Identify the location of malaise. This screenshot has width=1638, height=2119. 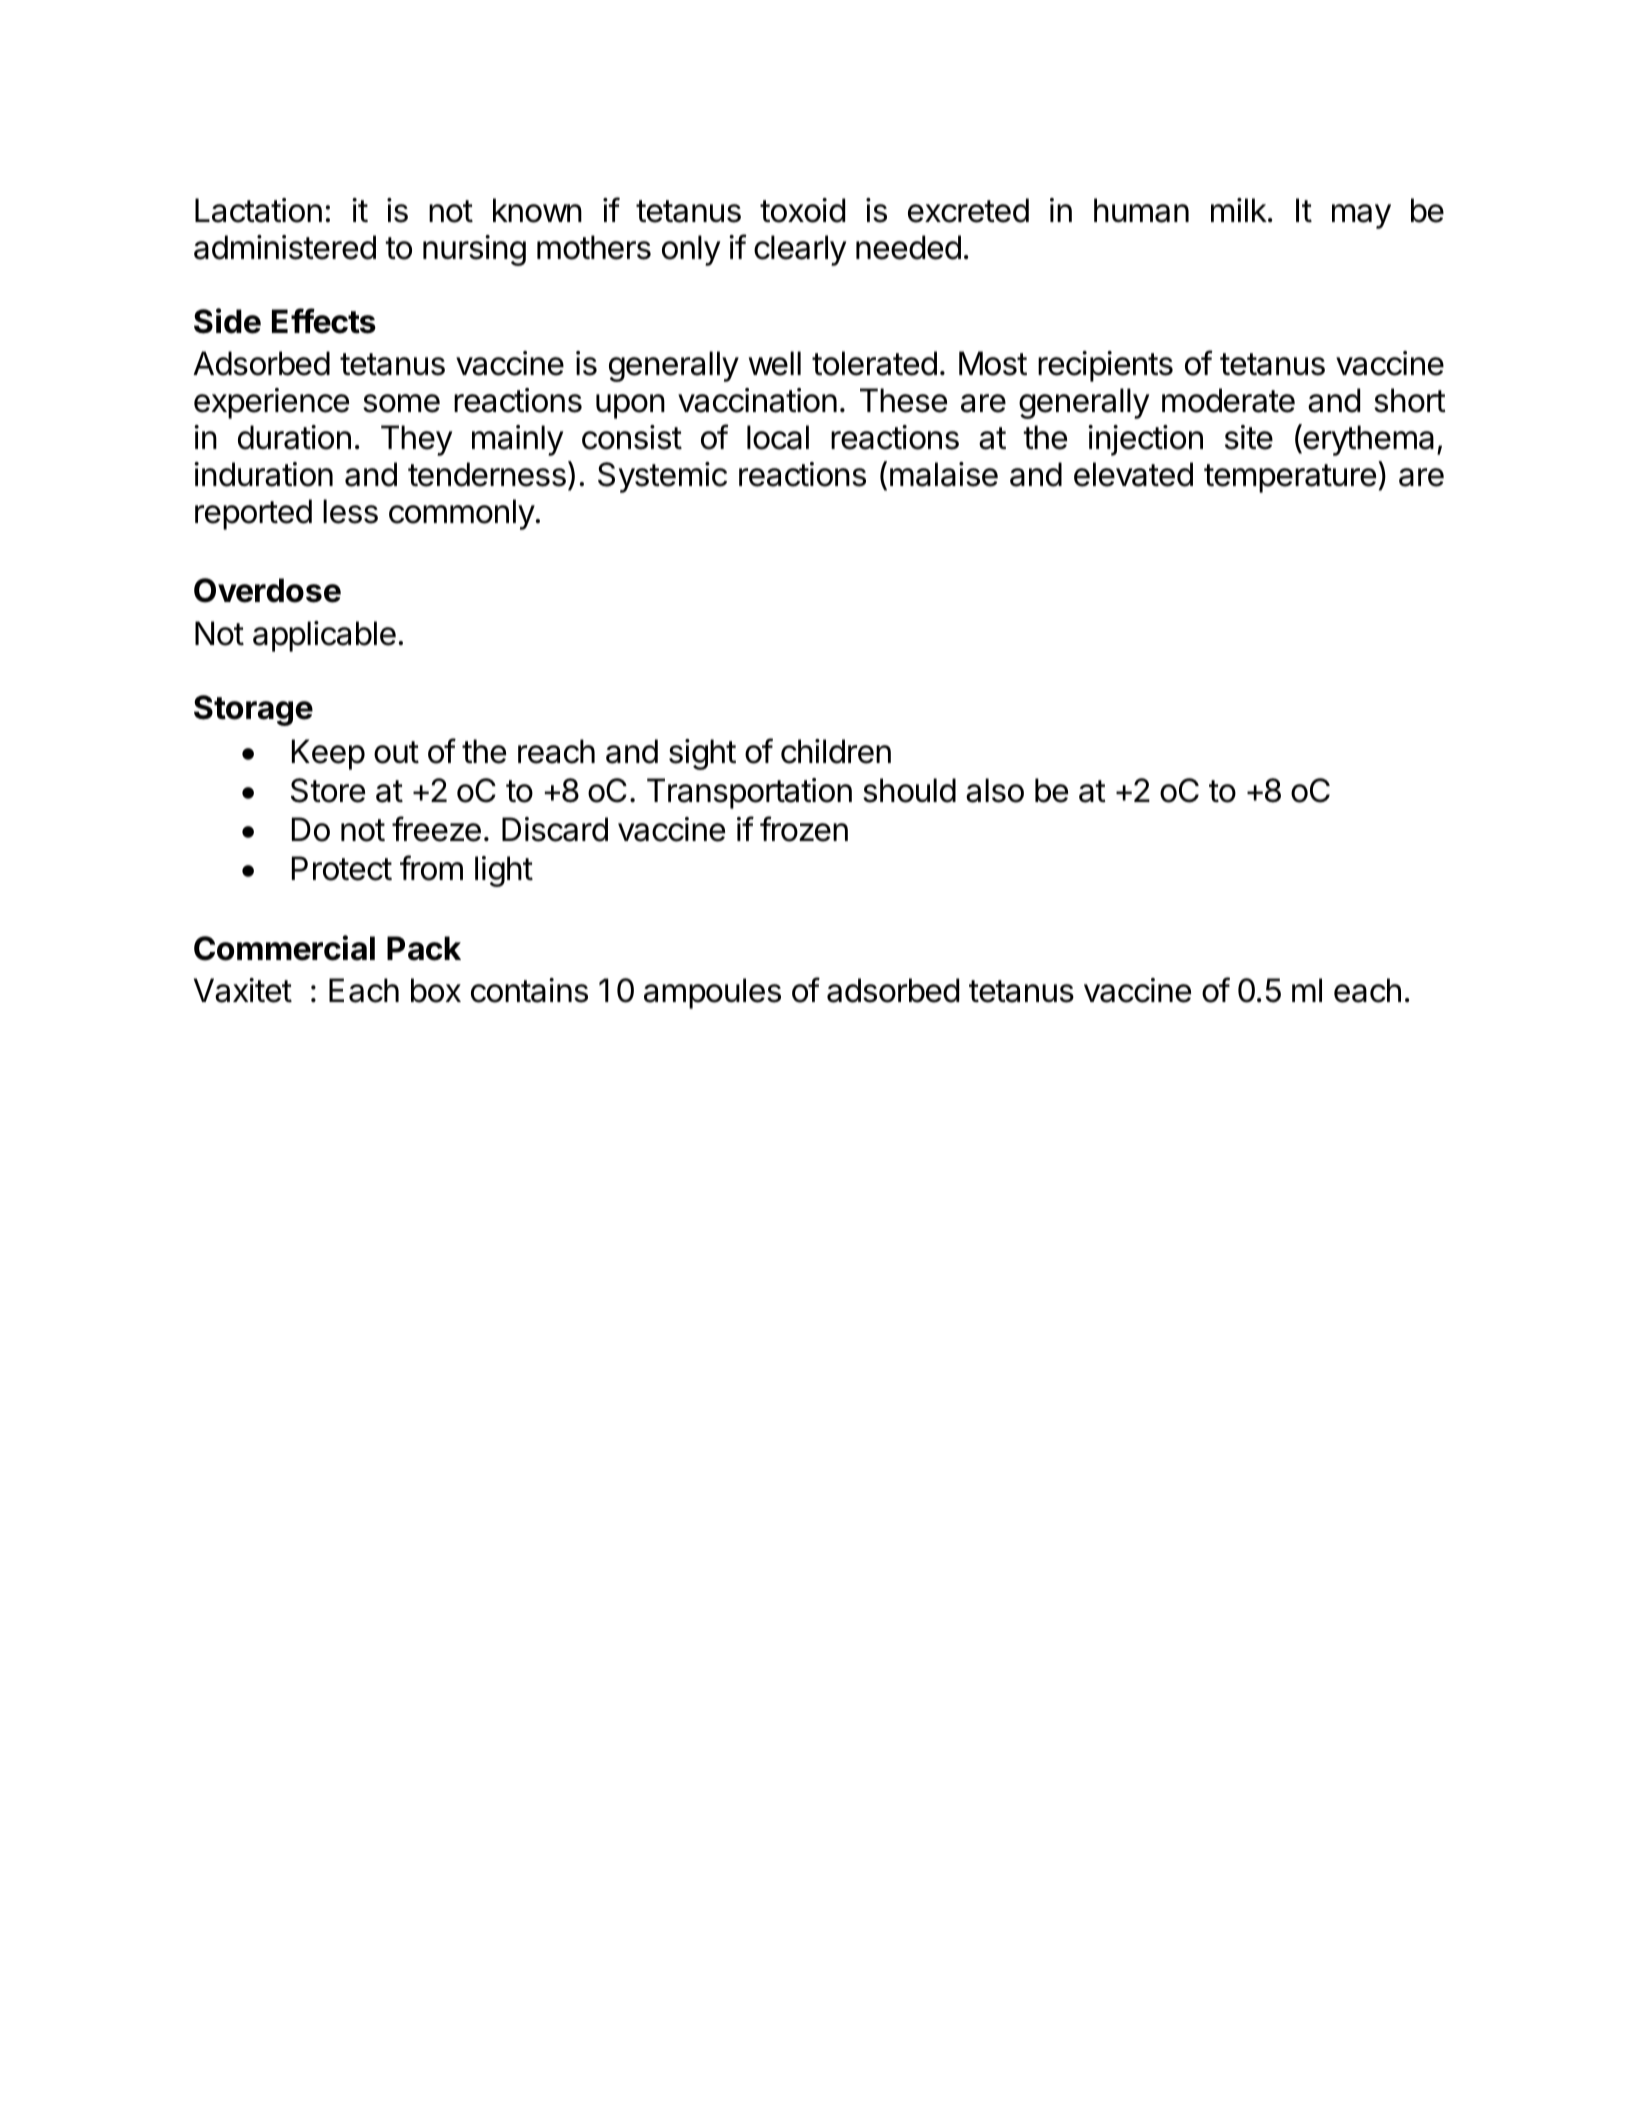
(944, 474).
